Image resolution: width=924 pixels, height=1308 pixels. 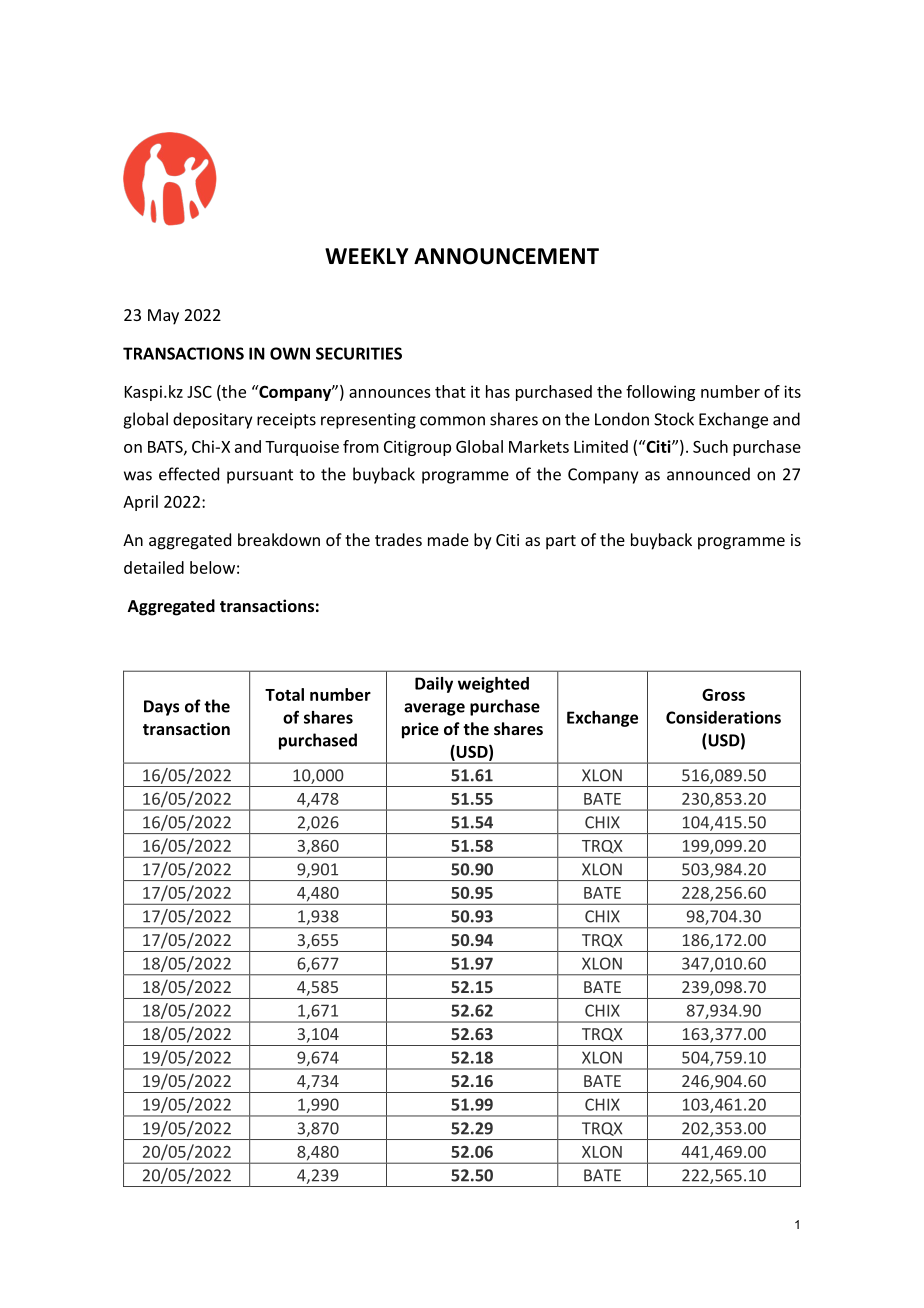 What do you see at coordinates (506, 256) in the image?
I see `ANNOUNCEMENT` at bounding box center [506, 256].
